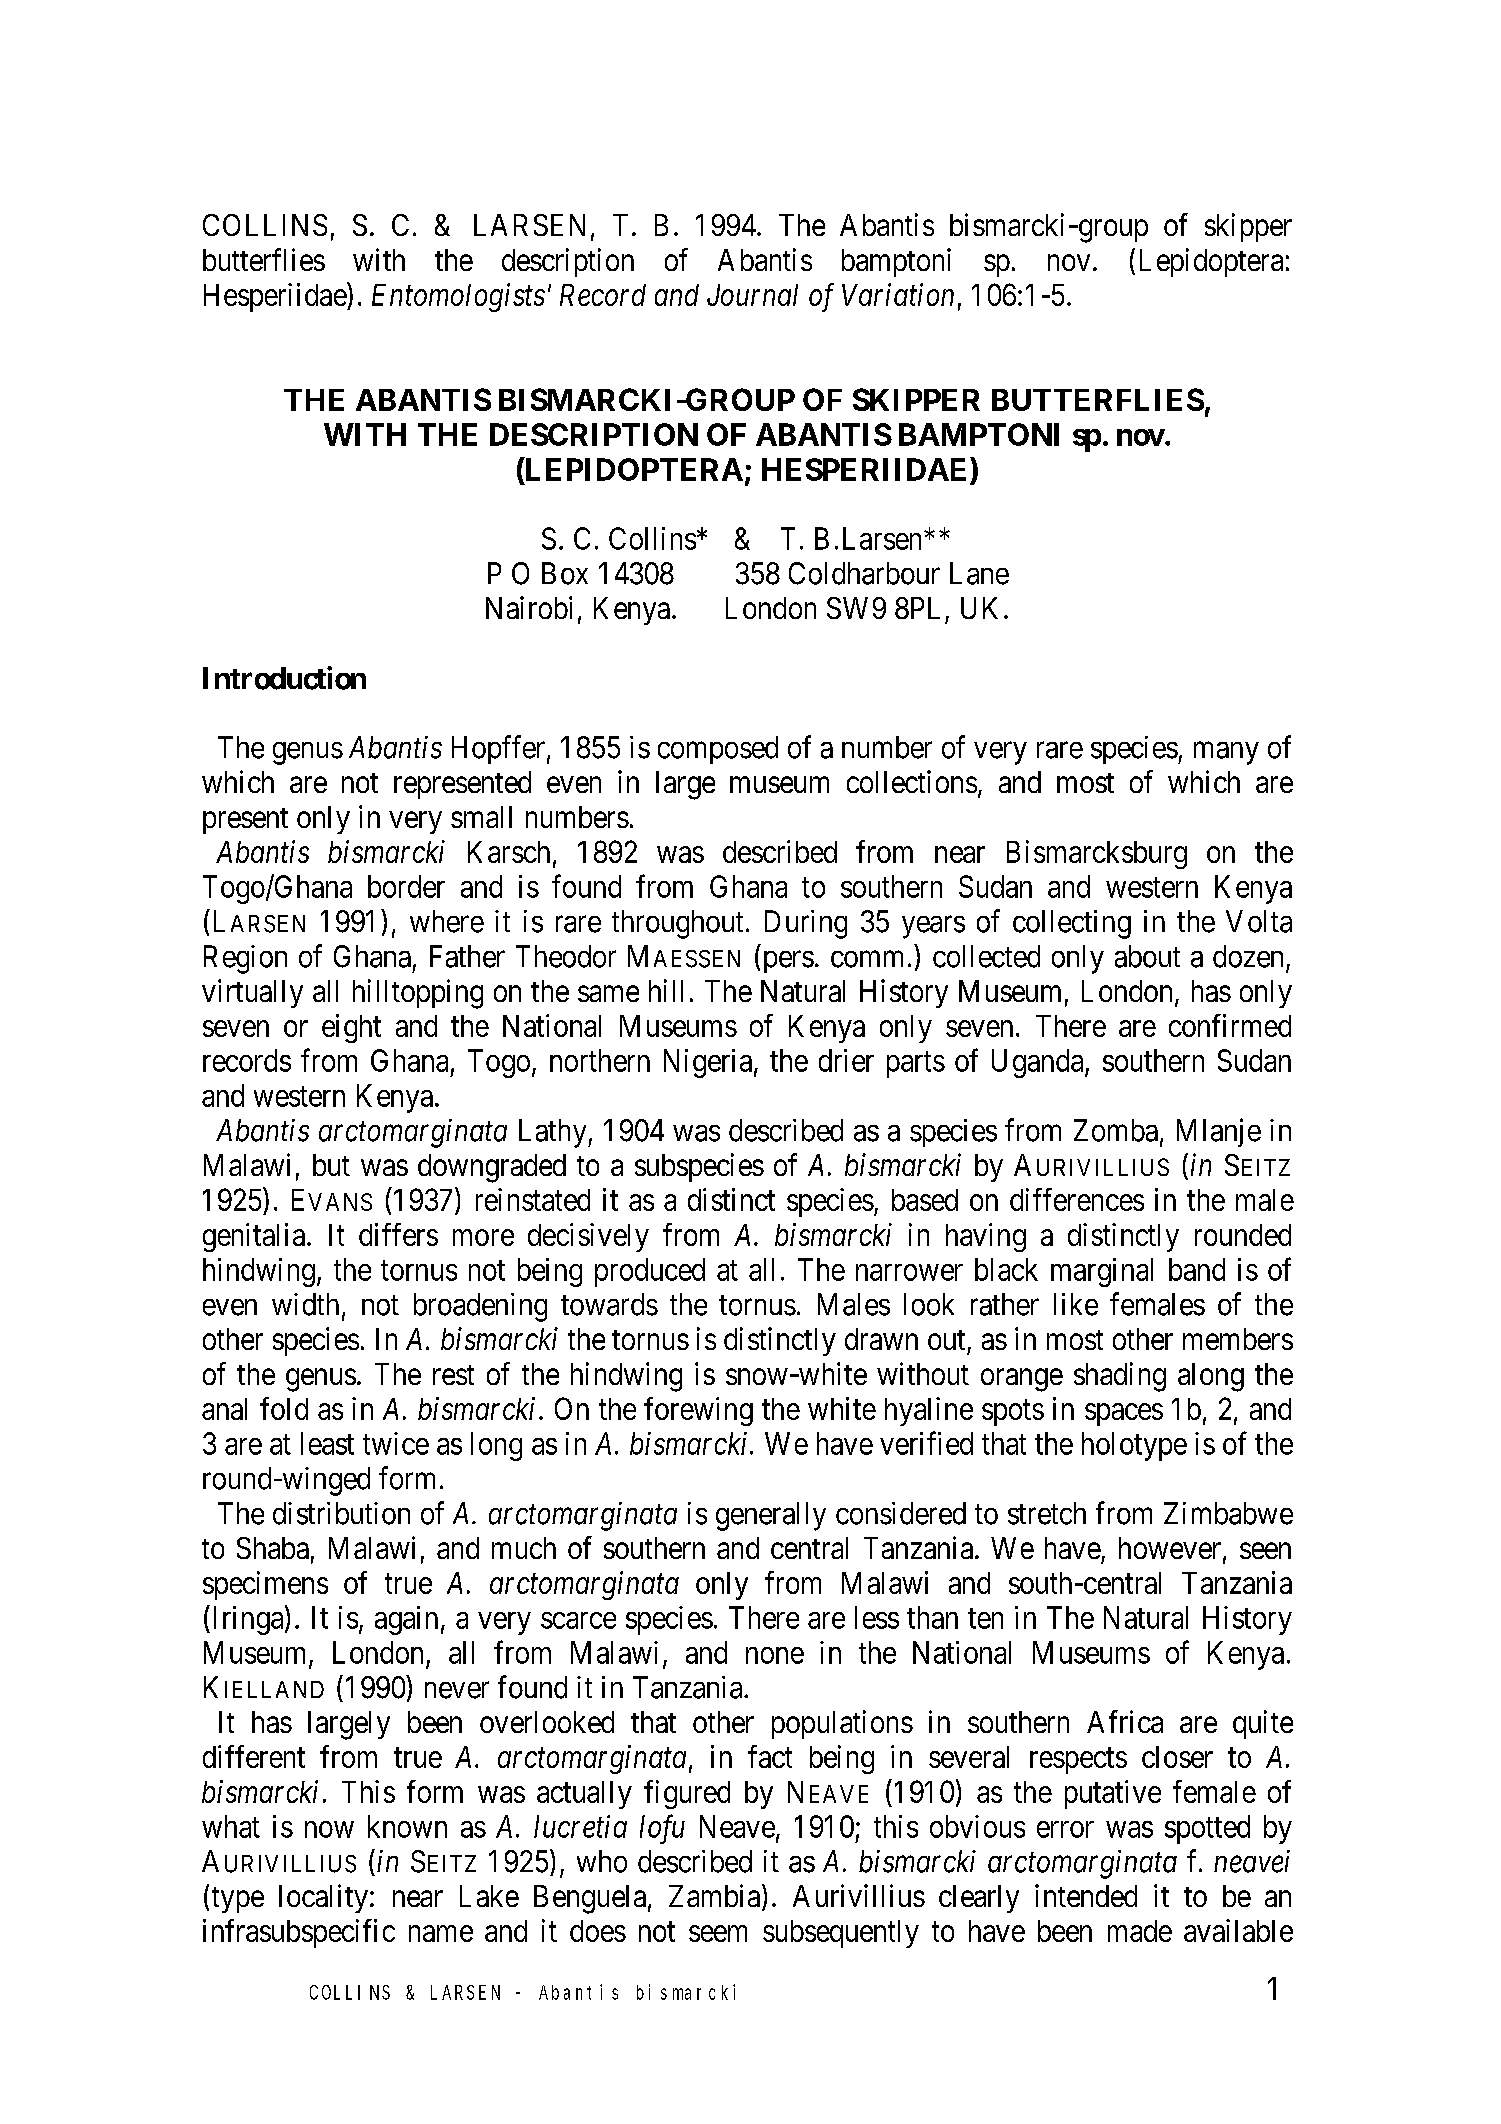  What do you see at coordinates (1086, 1895) in the screenshot?
I see `intended` at bounding box center [1086, 1895].
